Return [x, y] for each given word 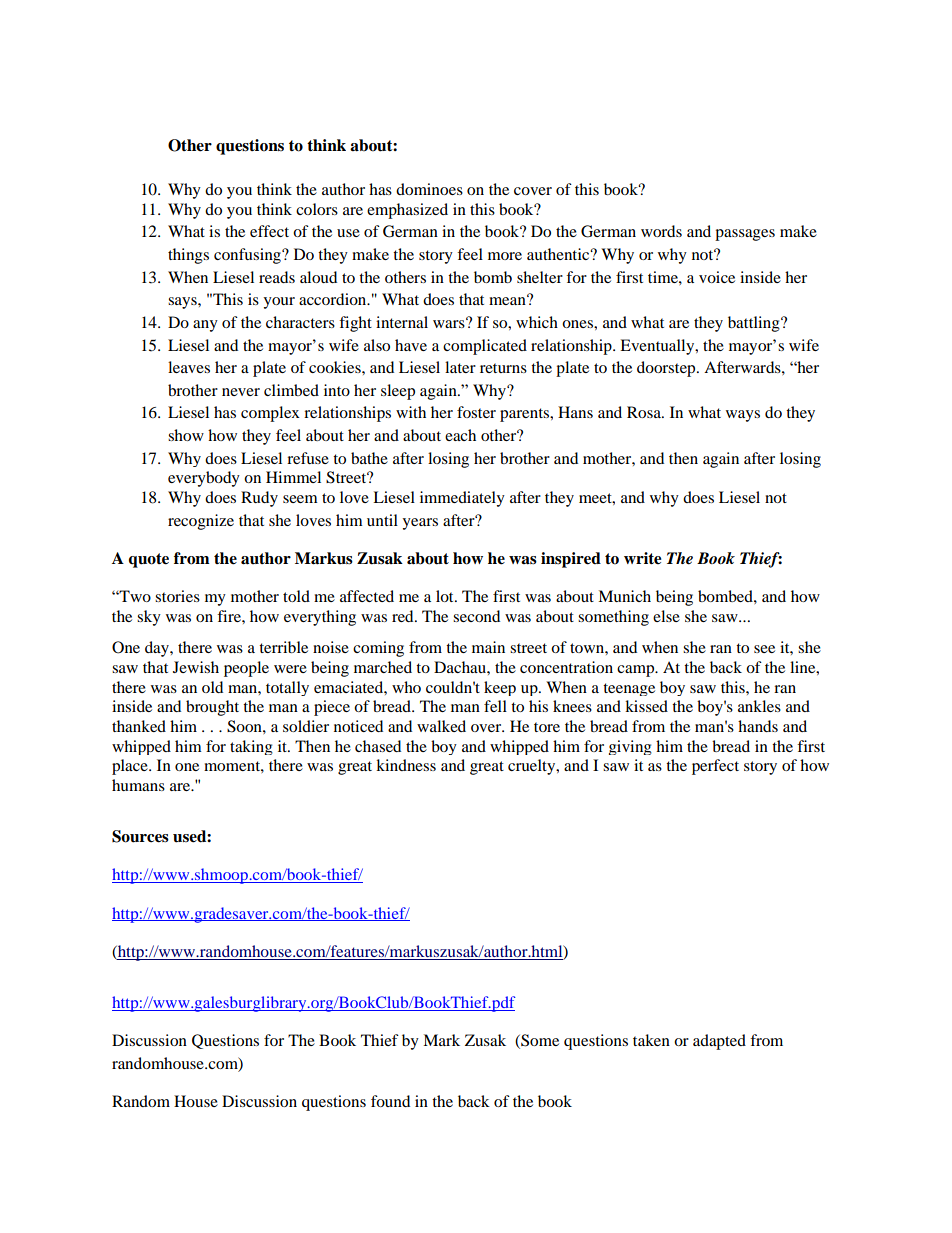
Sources [140, 836]
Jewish [196, 667]
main [488, 647]
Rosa [645, 412]
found [390, 1101]
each [460, 435]
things [188, 256]
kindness [406, 765]
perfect [715, 767]
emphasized [407, 211]
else [666, 616]
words [661, 231]
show [186, 435]
